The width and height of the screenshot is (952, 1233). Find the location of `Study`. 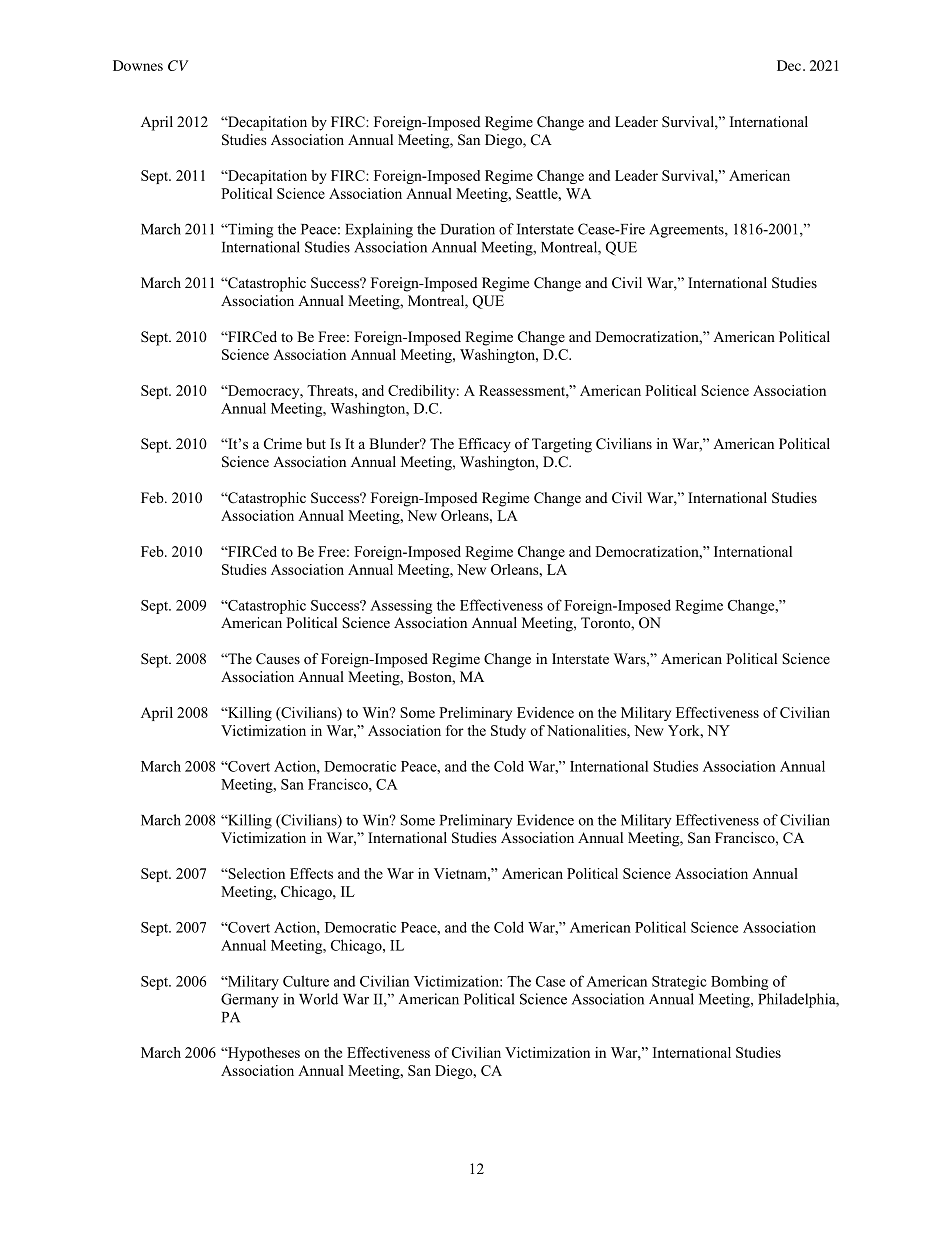

Study is located at coordinates (508, 732).
